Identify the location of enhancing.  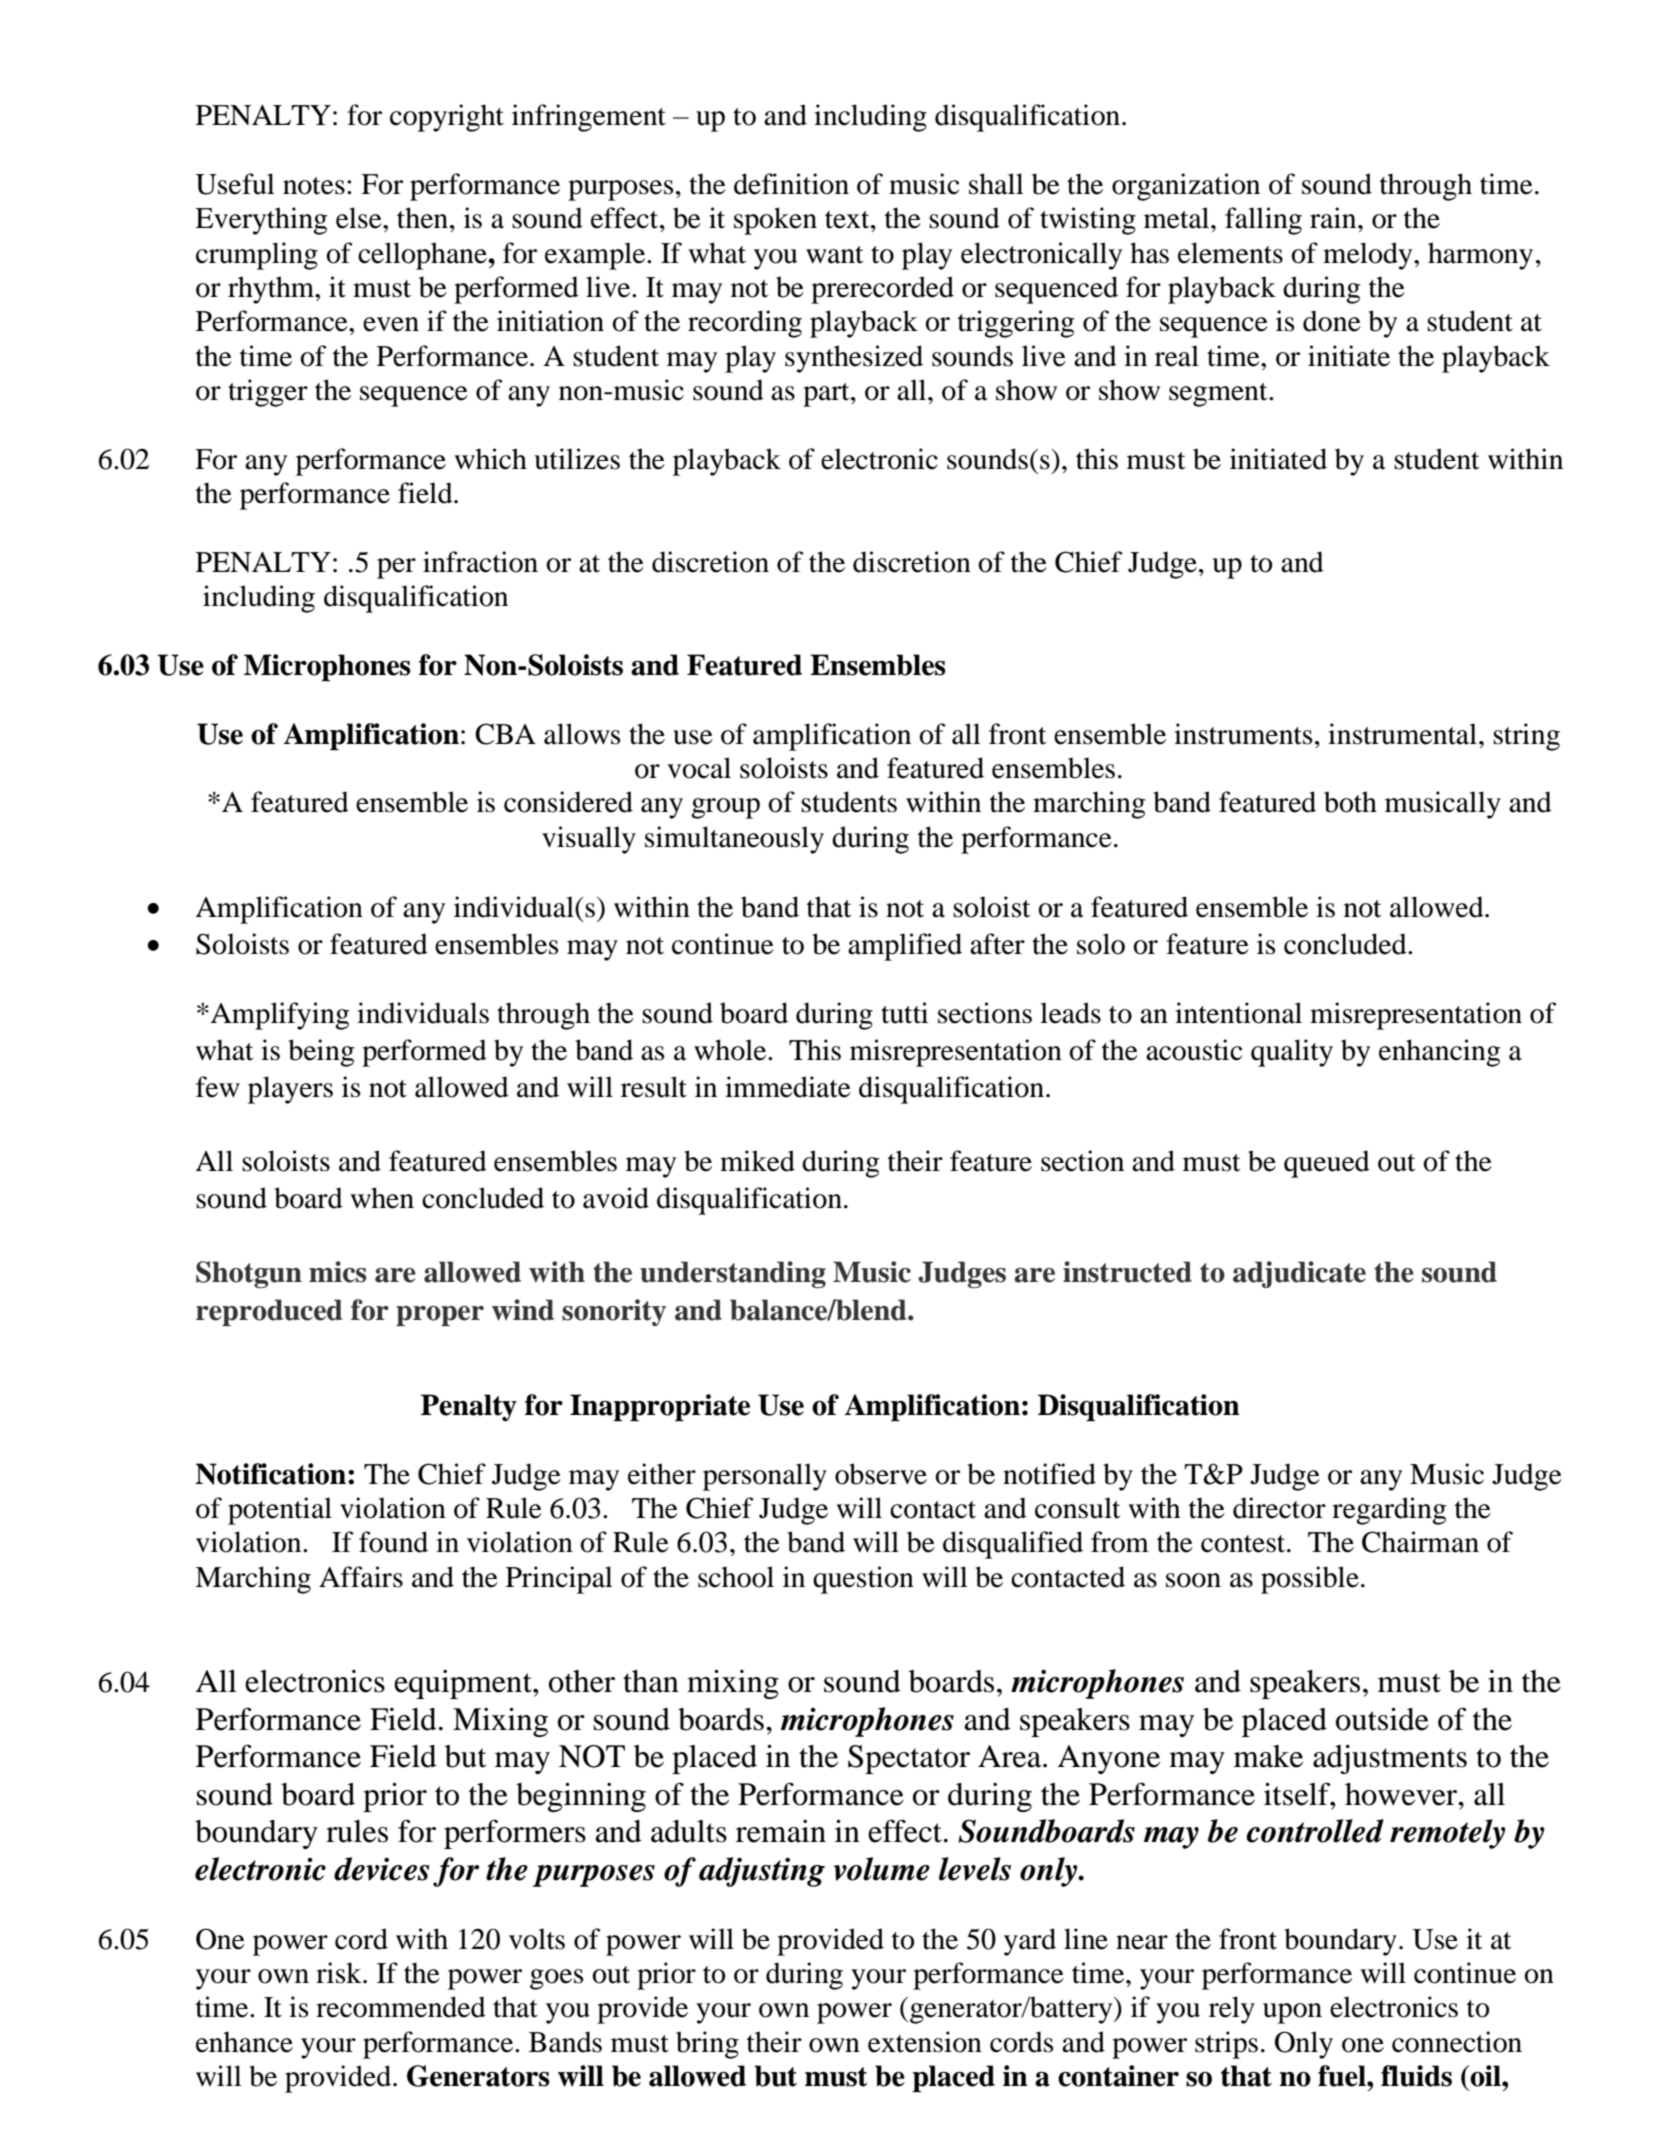
(1439, 1053).
